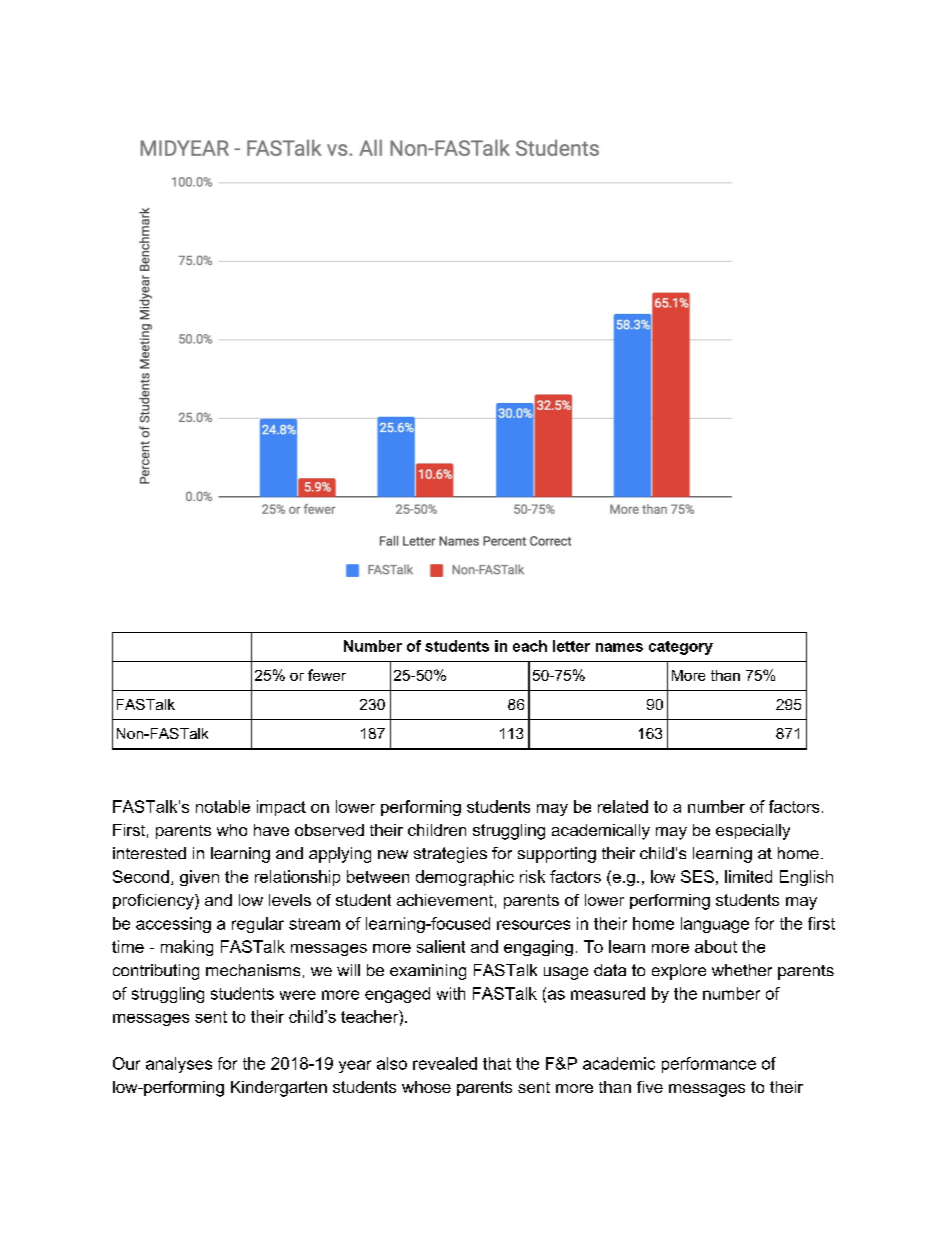 Image resolution: width=952 pixels, height=1233 pixels. What do you see at coordinates (179, 1065) in the screenshot?
I see `analyses` at bounding box center [179, 1065].
